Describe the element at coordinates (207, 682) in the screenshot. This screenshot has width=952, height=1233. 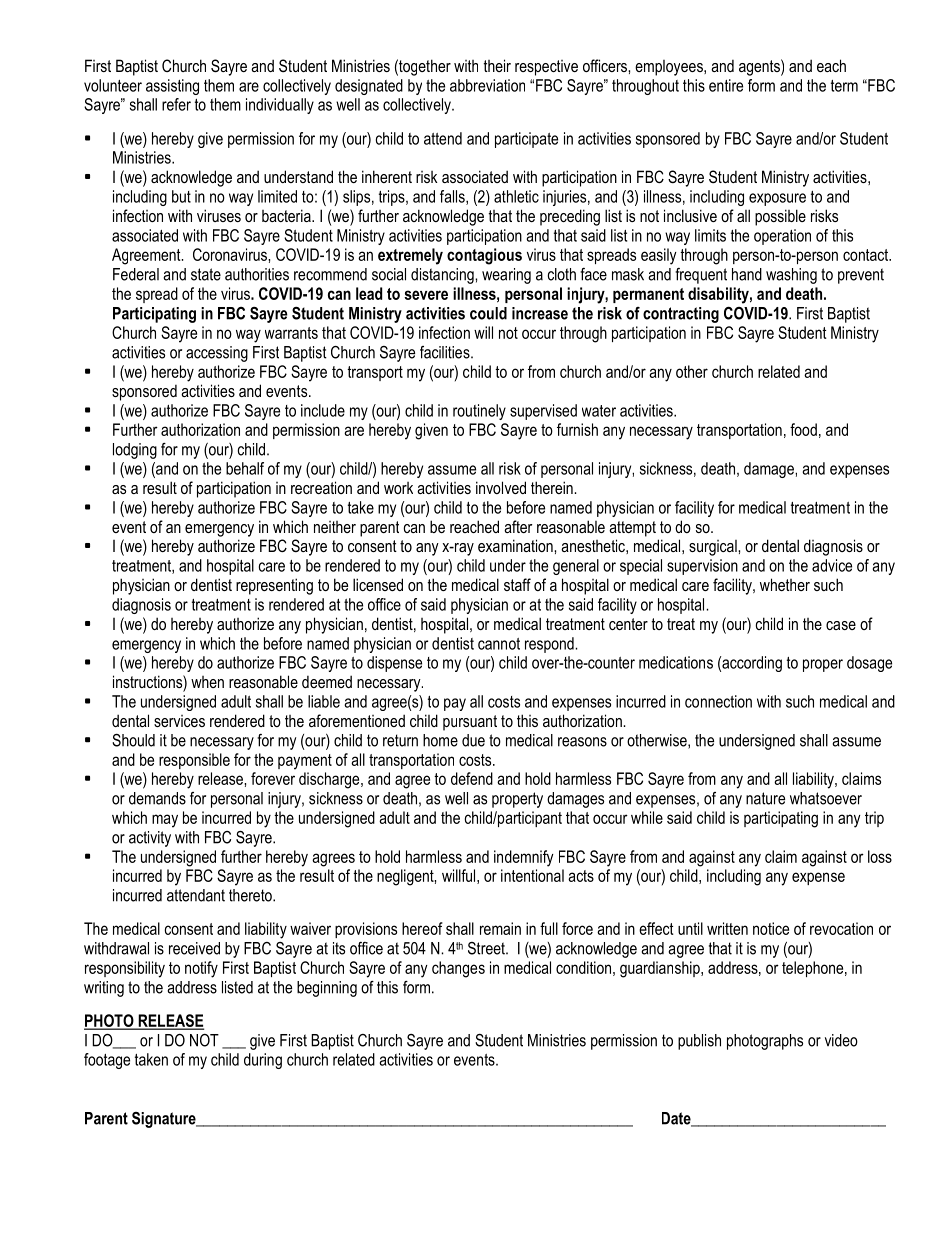
I see `when` at that location.
